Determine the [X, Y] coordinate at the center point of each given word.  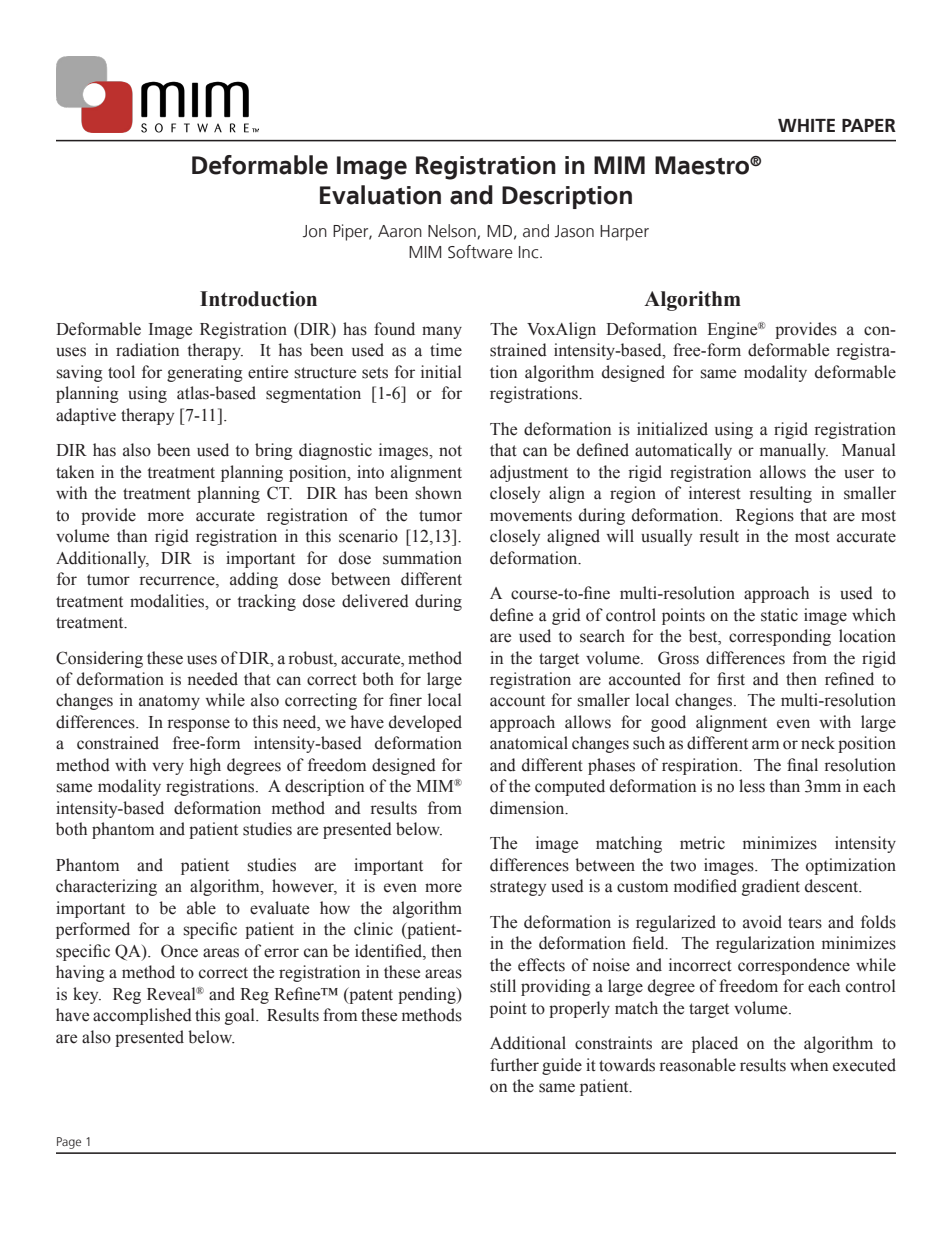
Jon [315, 231]
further [514, 1065]
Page [69, 1143]
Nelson [453, 231]
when [809, 1065]
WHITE [806, 125]
